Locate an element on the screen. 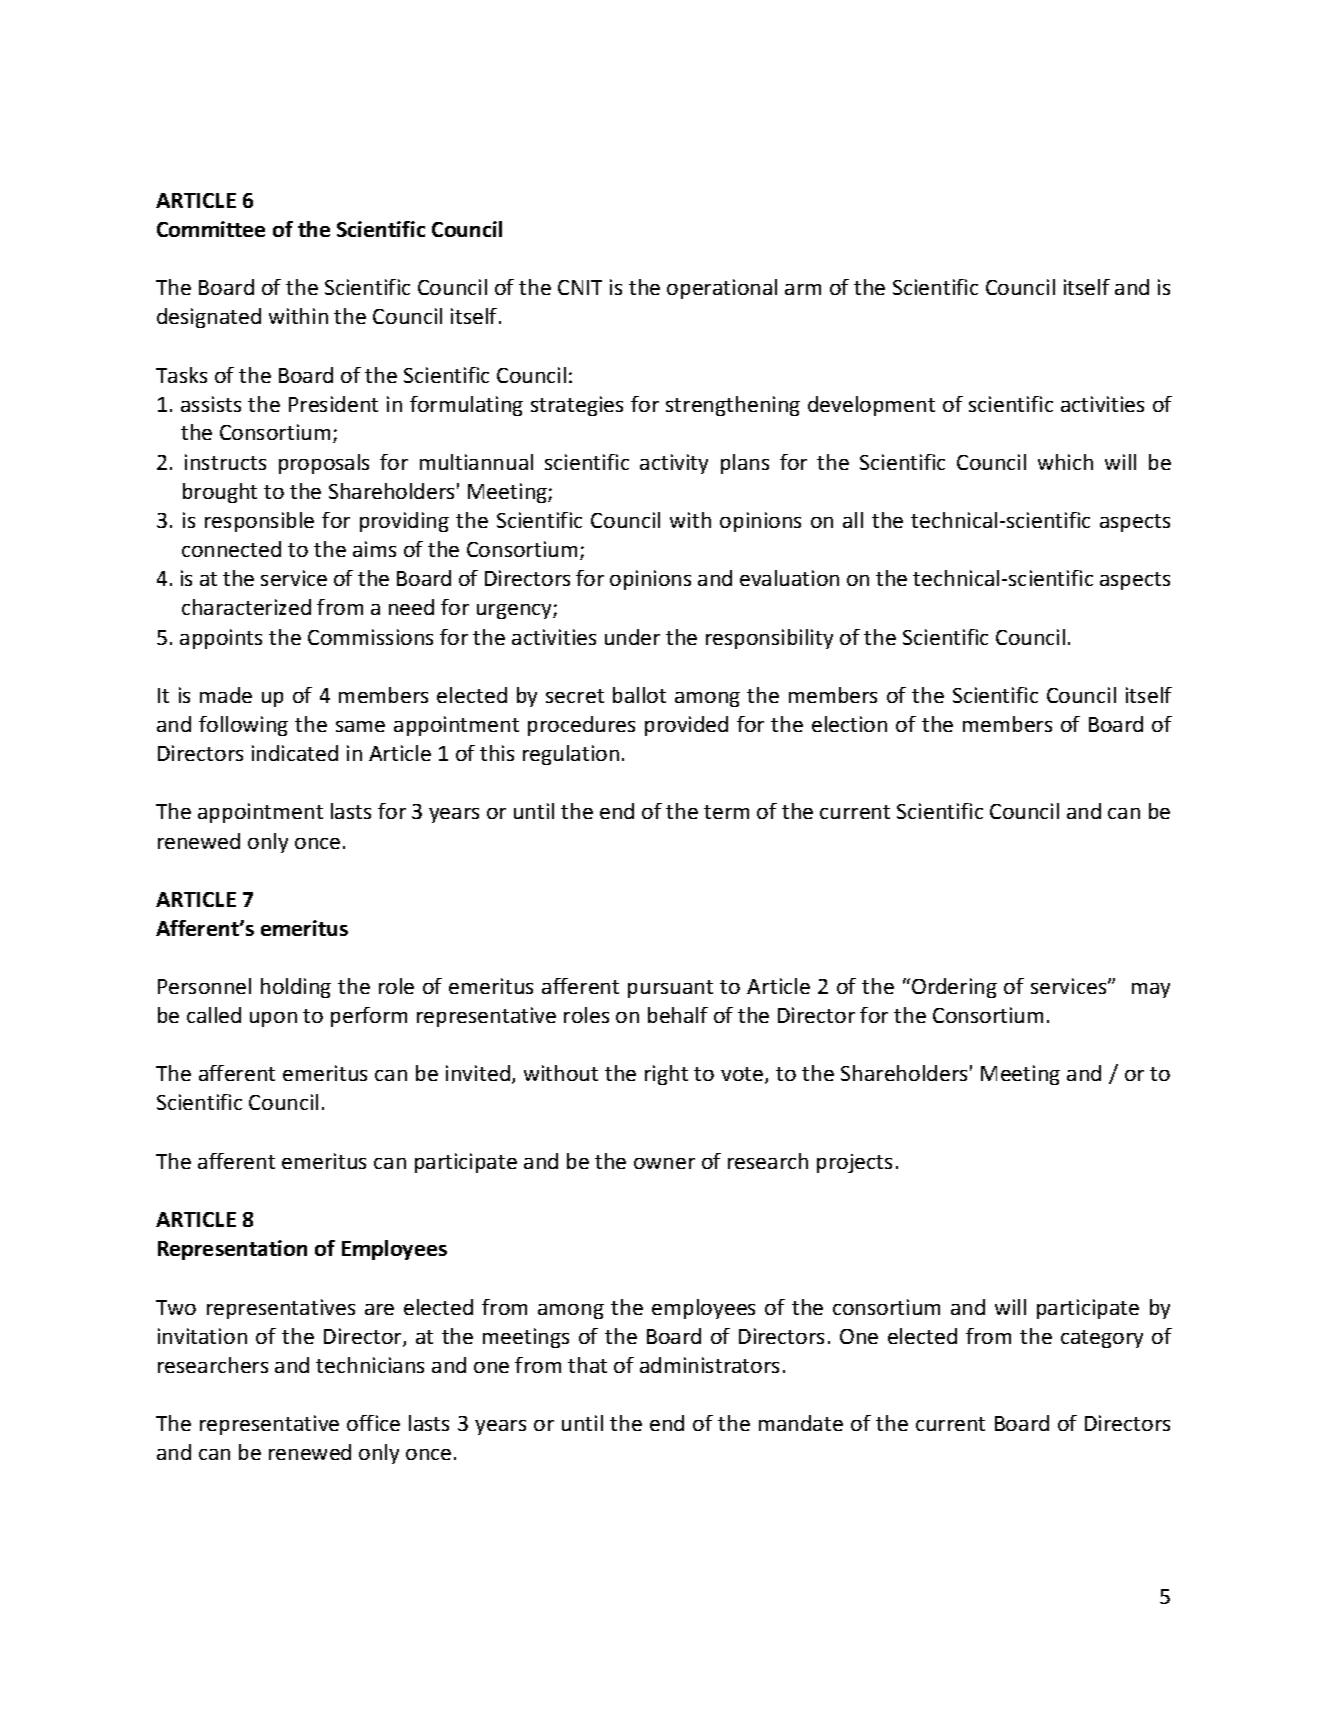  arm is located at coordinates (803, 289).
